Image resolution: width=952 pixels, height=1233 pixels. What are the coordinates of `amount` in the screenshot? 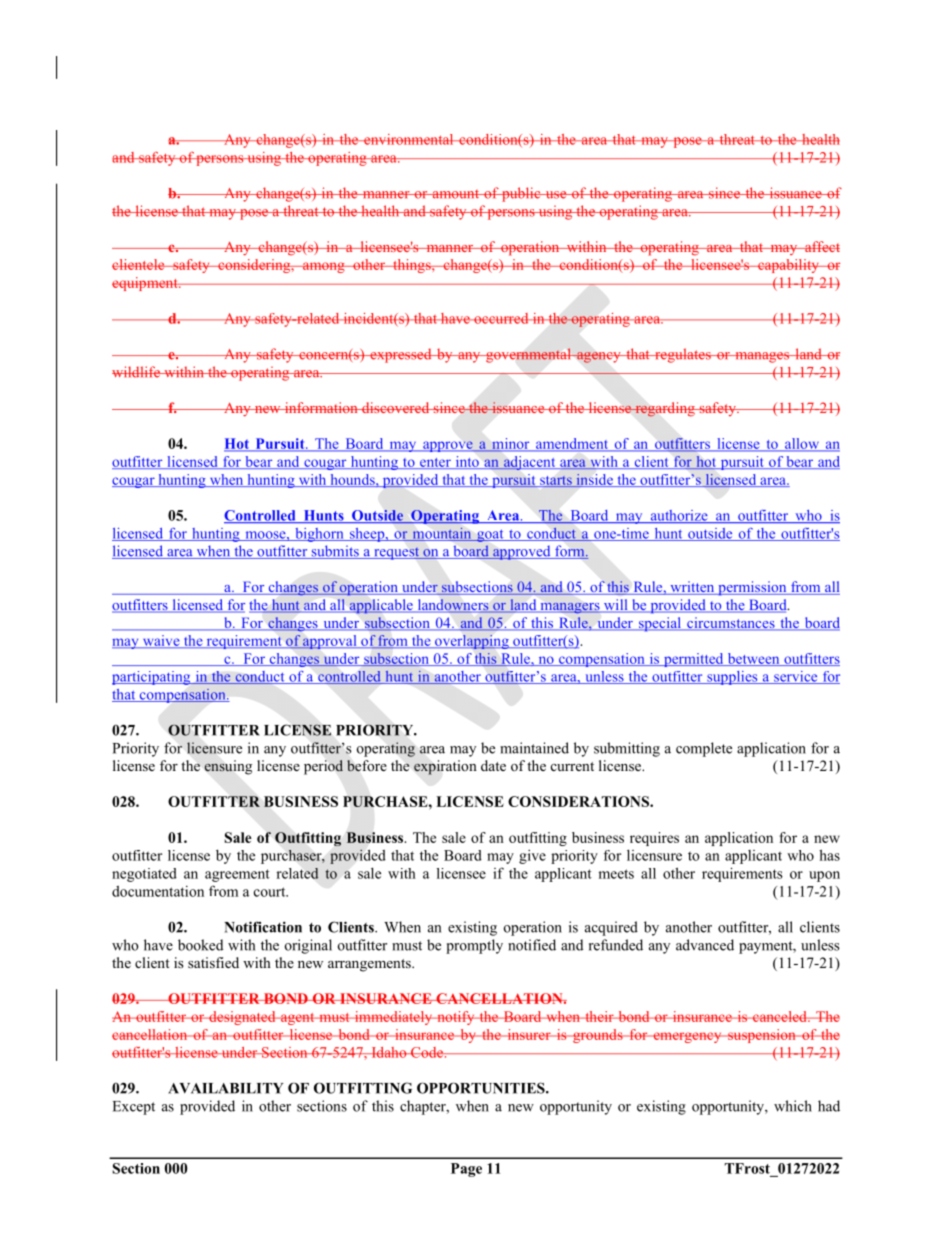 It's located at (455, 194).
